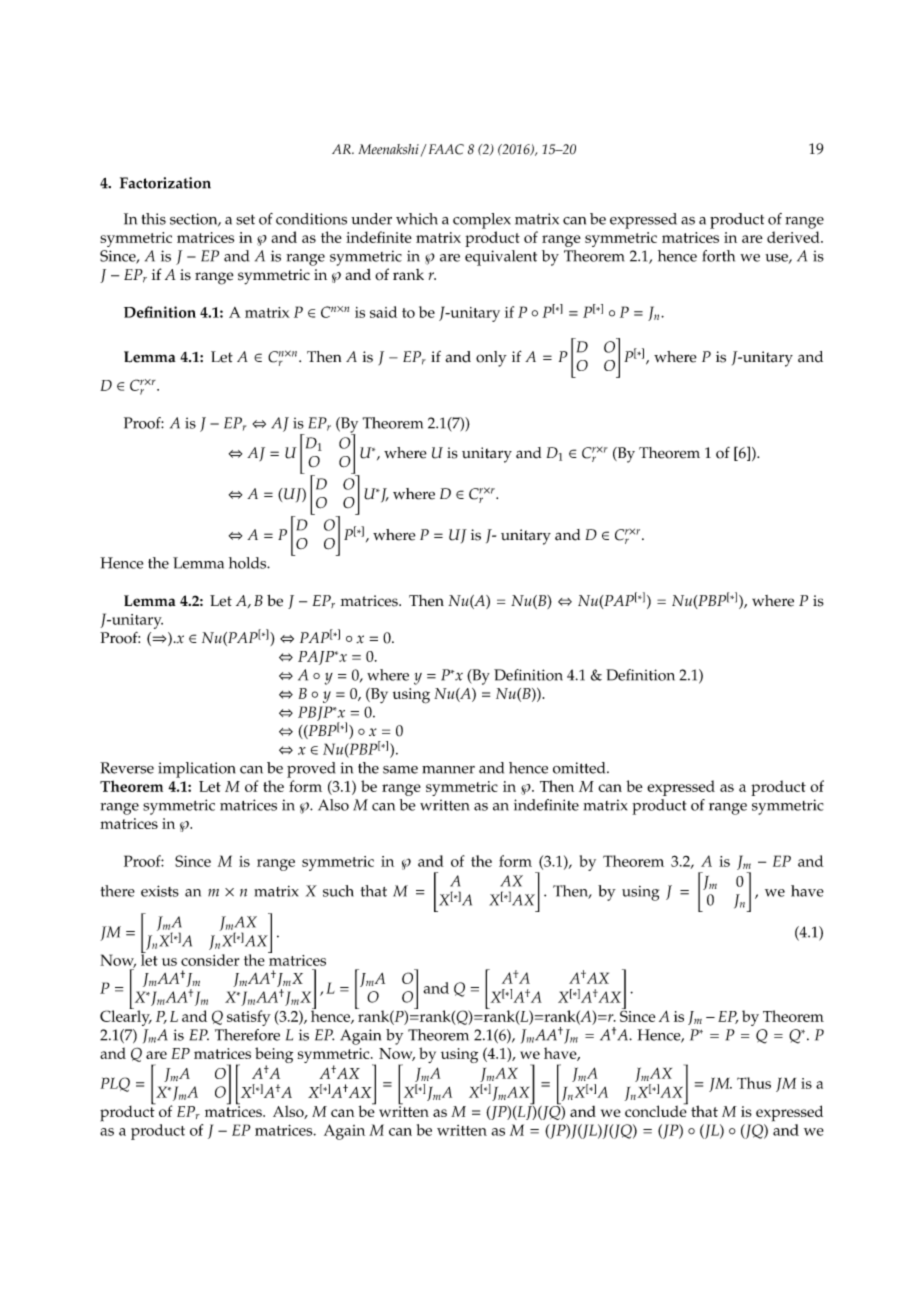 This screenshot has height=1308, width=924. Describe the element at coordinates (196, 770) in the screenshot. I see `implication` at that location.
